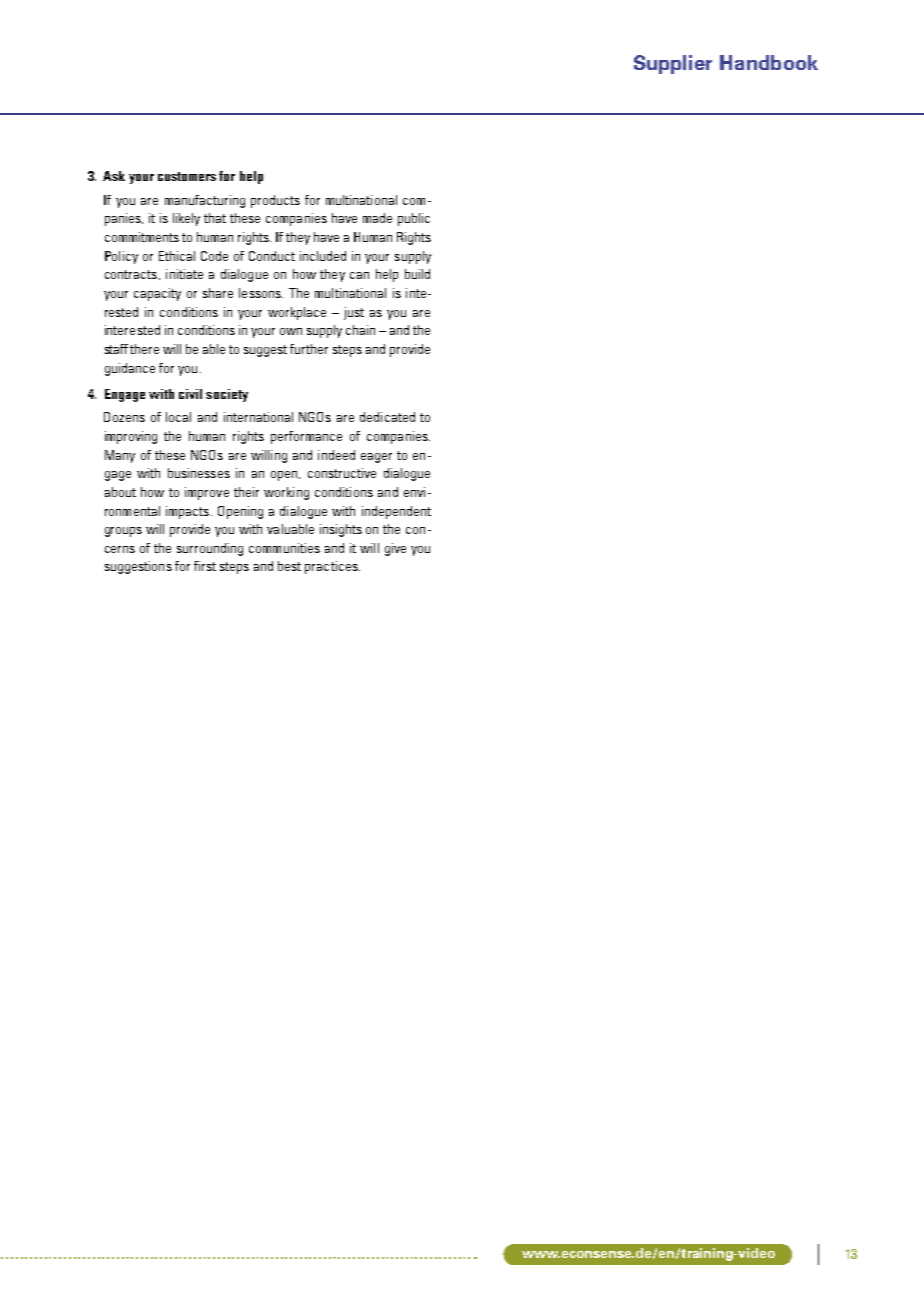 The image size is (924, 1308). I want to click on civil, so click(190, 394).
